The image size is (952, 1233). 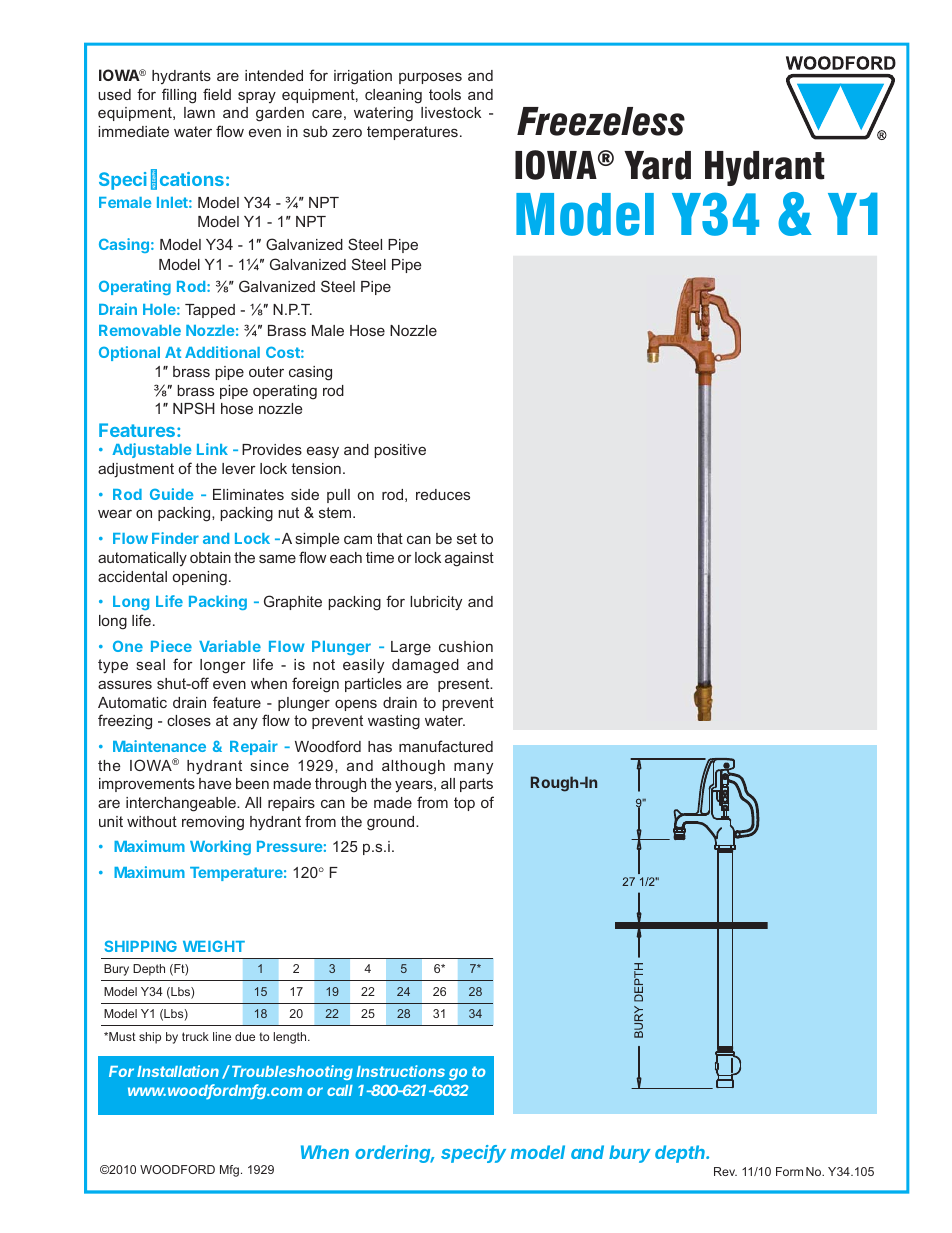 What do you see at coordinates (443, 494) in the screenshot?
I see `reduces` at bounding box center [443, 494].
